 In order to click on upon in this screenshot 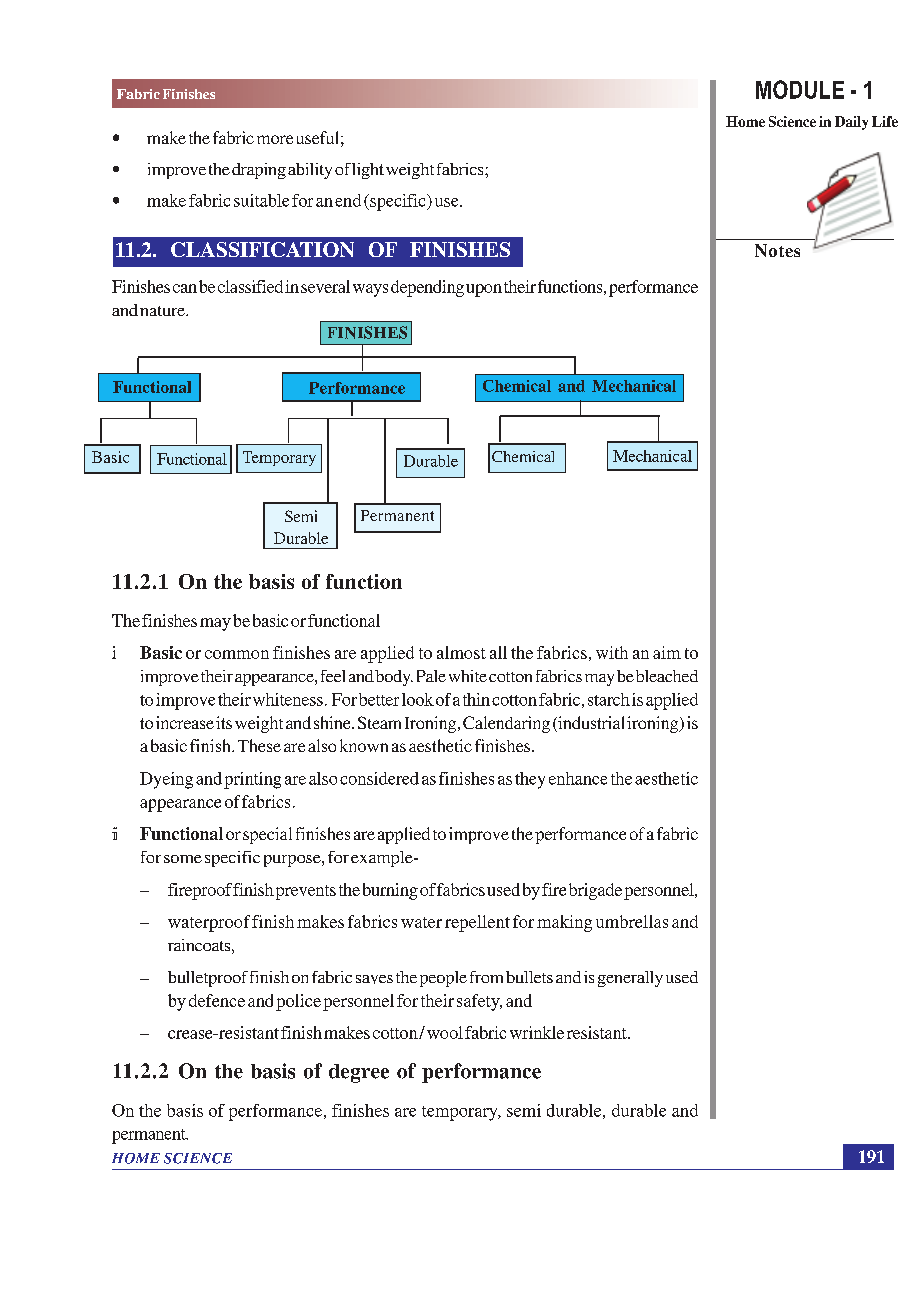, I will do `click(484, 290)`.
